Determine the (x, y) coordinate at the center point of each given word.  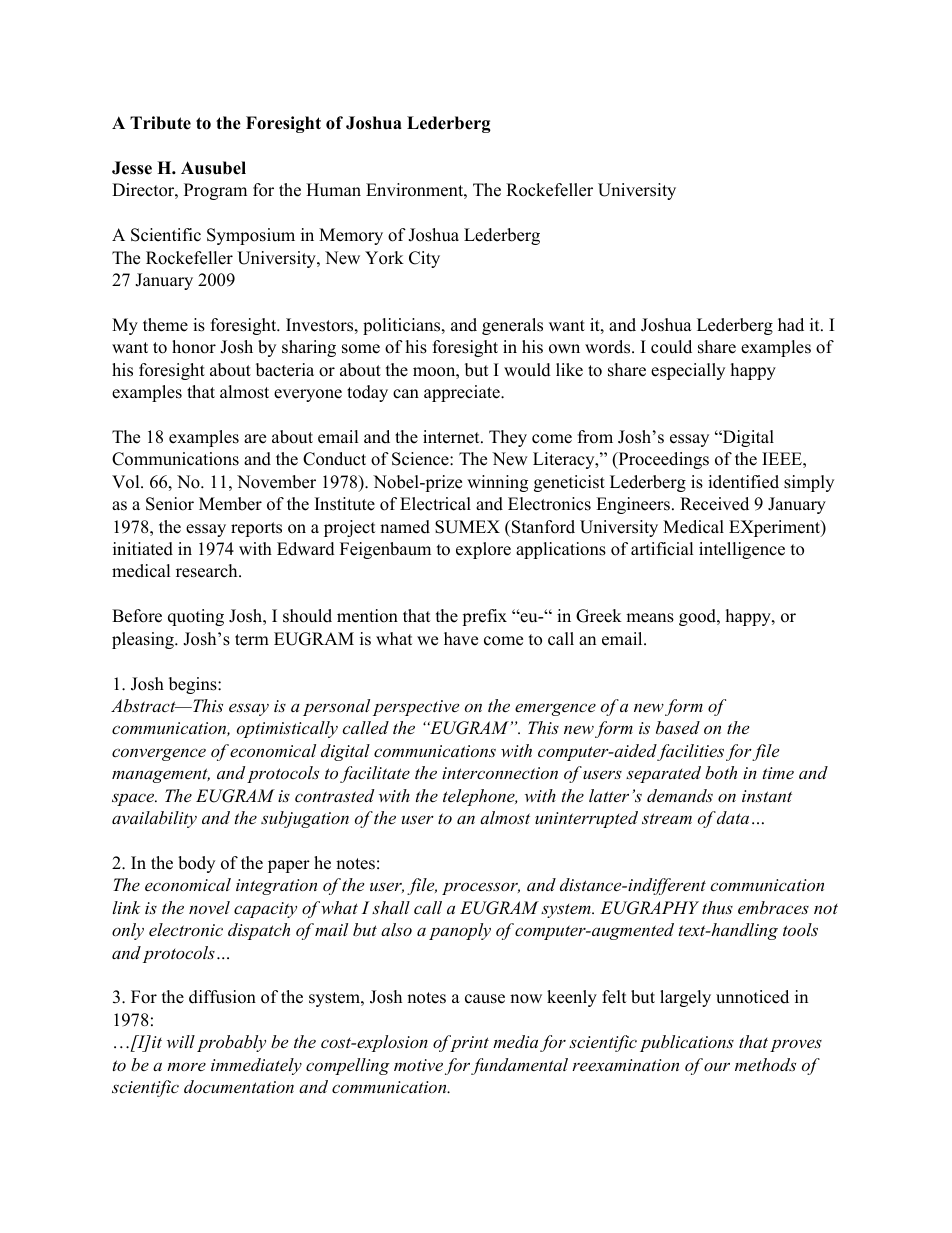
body (196, 864)
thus (717, 907)
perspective (416, 708)
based (678, 727)
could (671, 347)
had (791, 325)
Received (714, 504)
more (186, 1066)
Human (333, 190)
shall (391, 907)
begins (194, 685)
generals (512, 326)
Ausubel (213, 168)
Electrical (435, 504)
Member (230, 504)
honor (194, 347)
